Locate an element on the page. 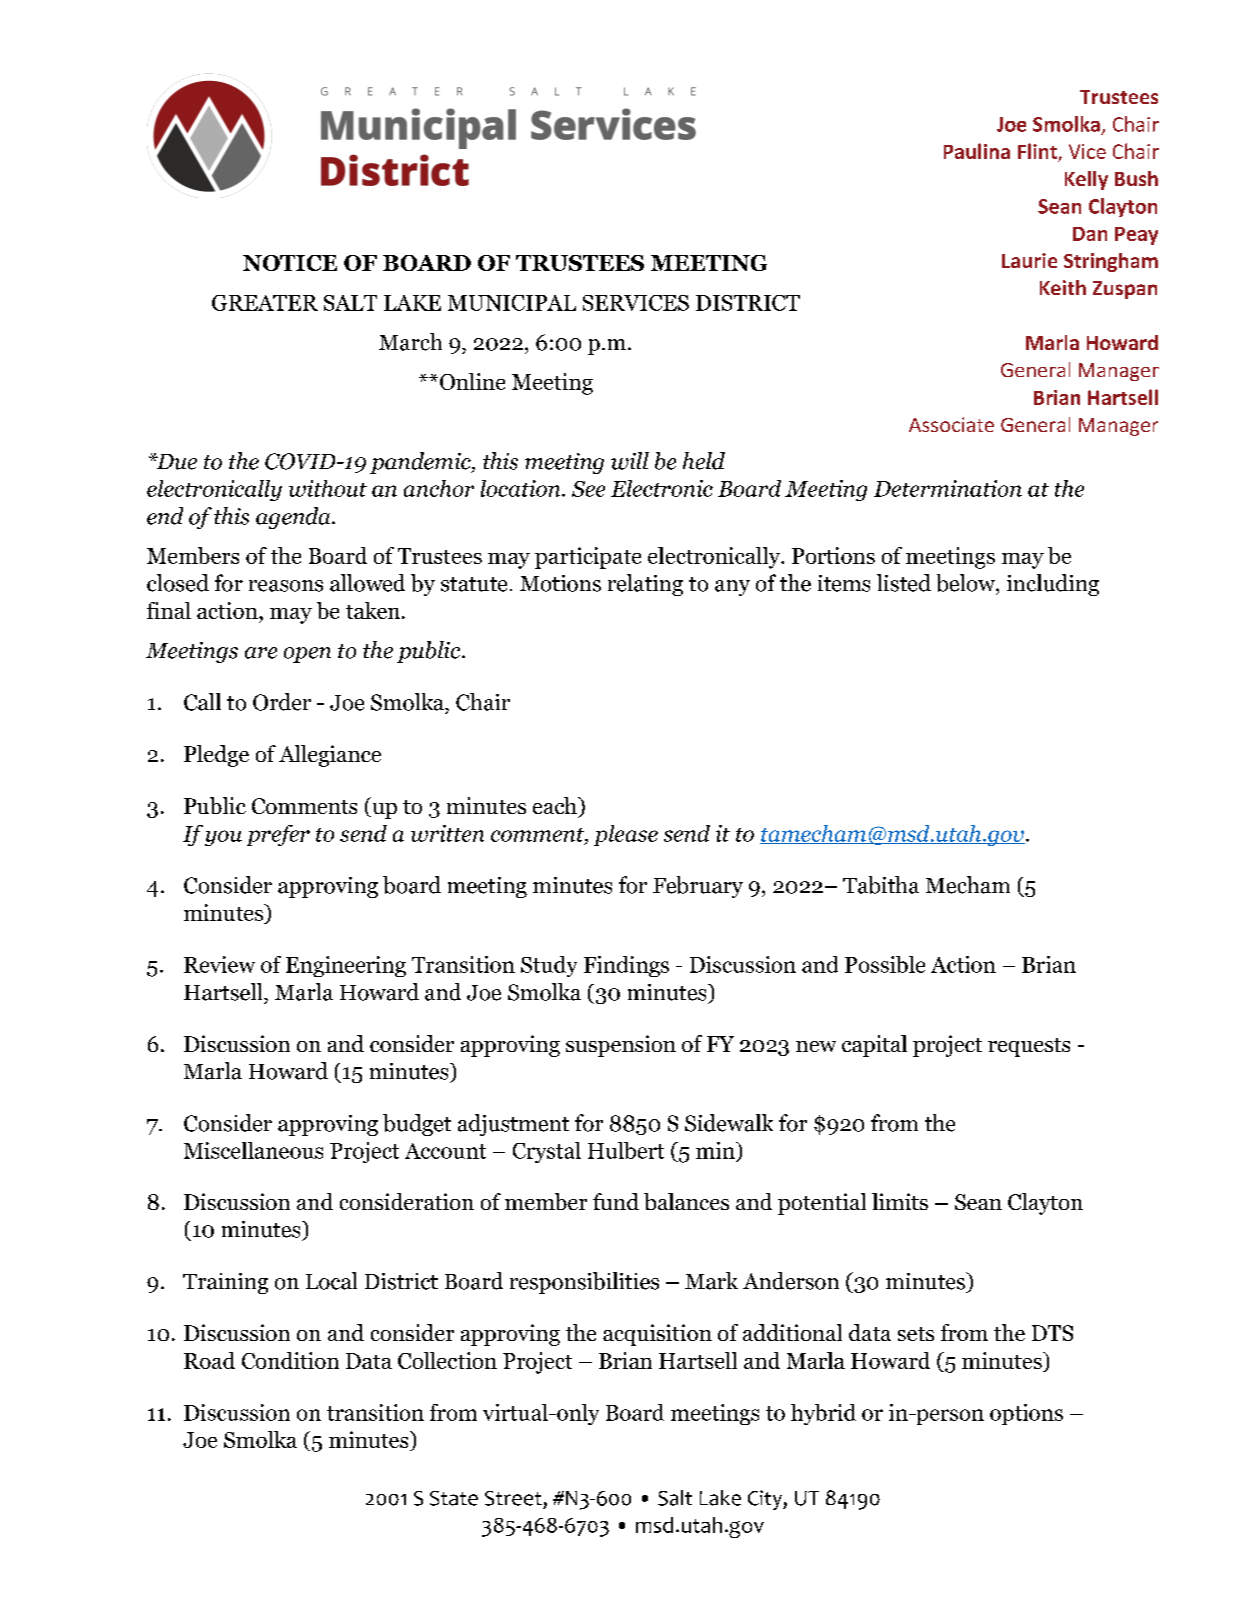 The width and height of the page is (1246, 1612). Flint is located at coordinates (1037, 151).
